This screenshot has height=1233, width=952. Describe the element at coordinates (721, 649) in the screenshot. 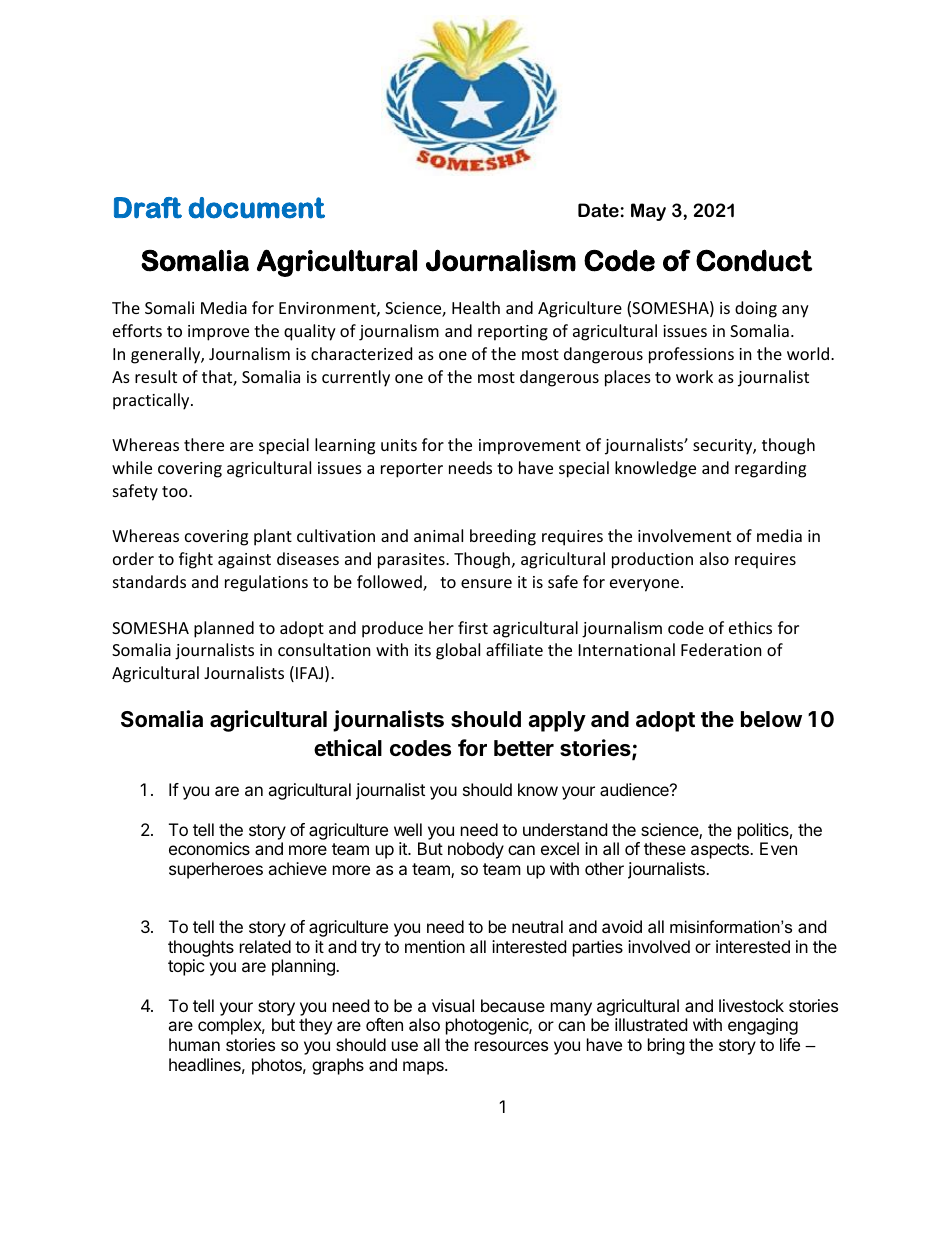

I see `Federation` at that location.
